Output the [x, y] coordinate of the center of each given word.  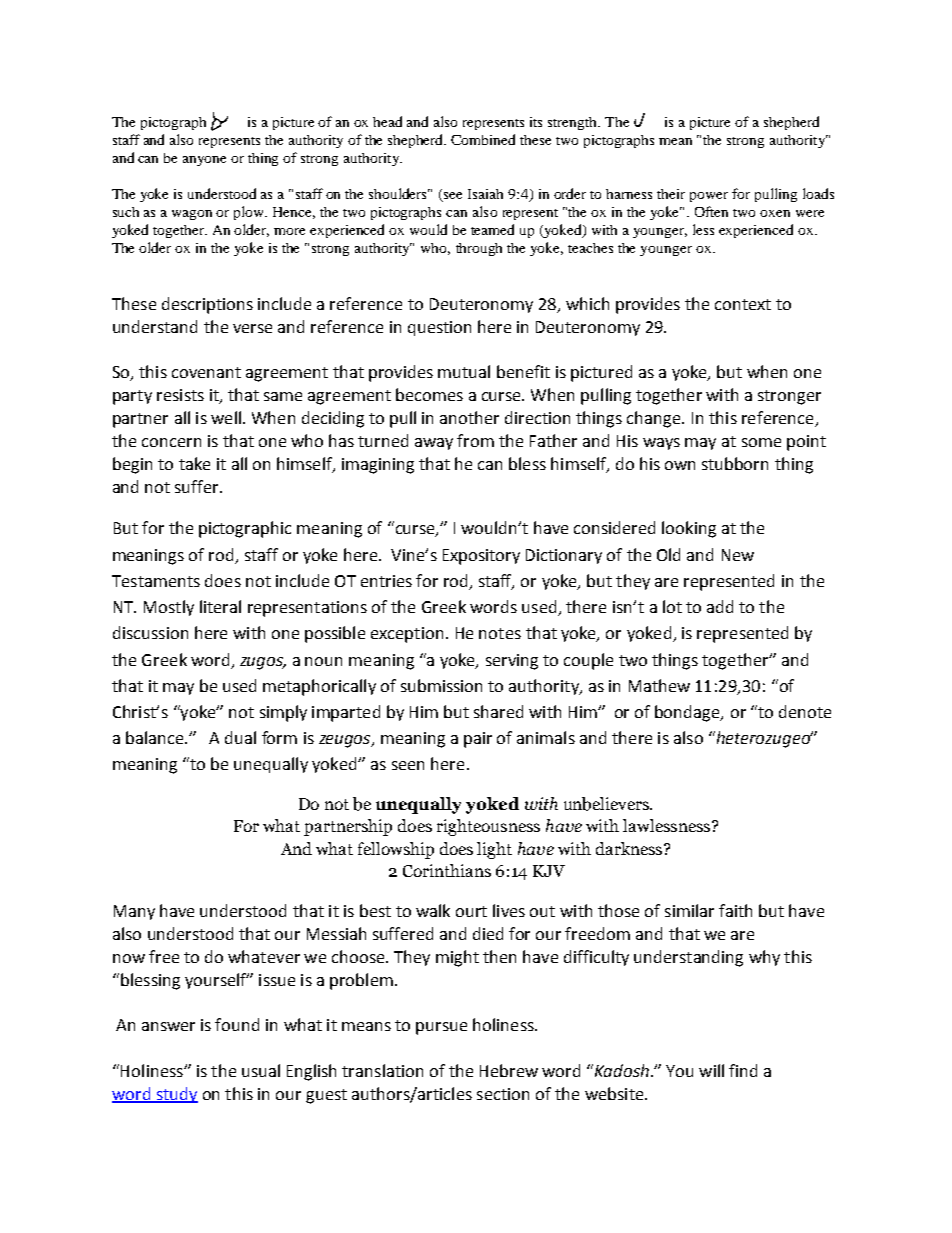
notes [500, 633]
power [709, 197]
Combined [483, 139]
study [176, 1095]
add [720, 606]
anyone [204, 161]
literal [220, 606]
